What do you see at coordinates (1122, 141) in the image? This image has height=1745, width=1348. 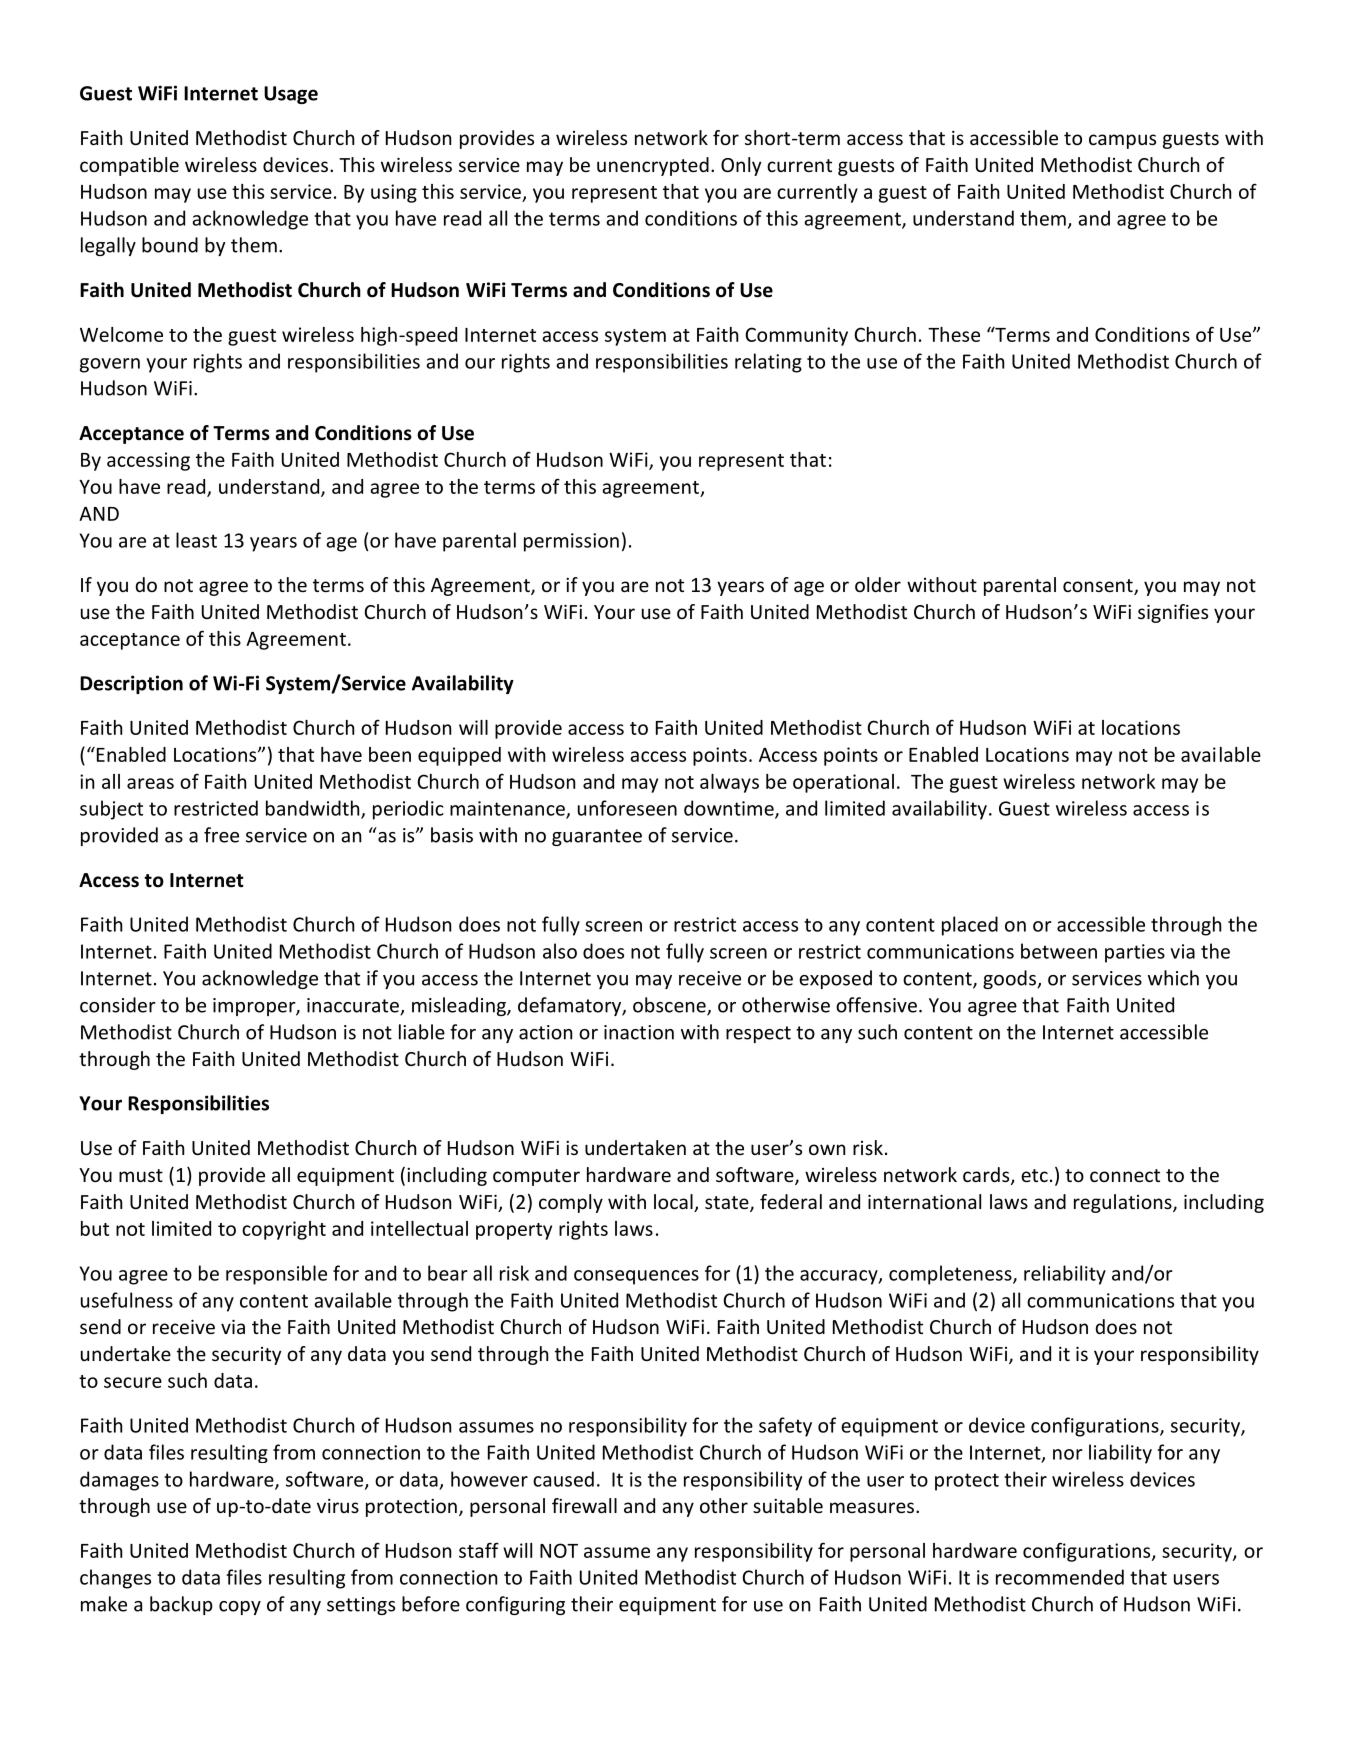 I see `campus` at bounding box center [1122, 141].
